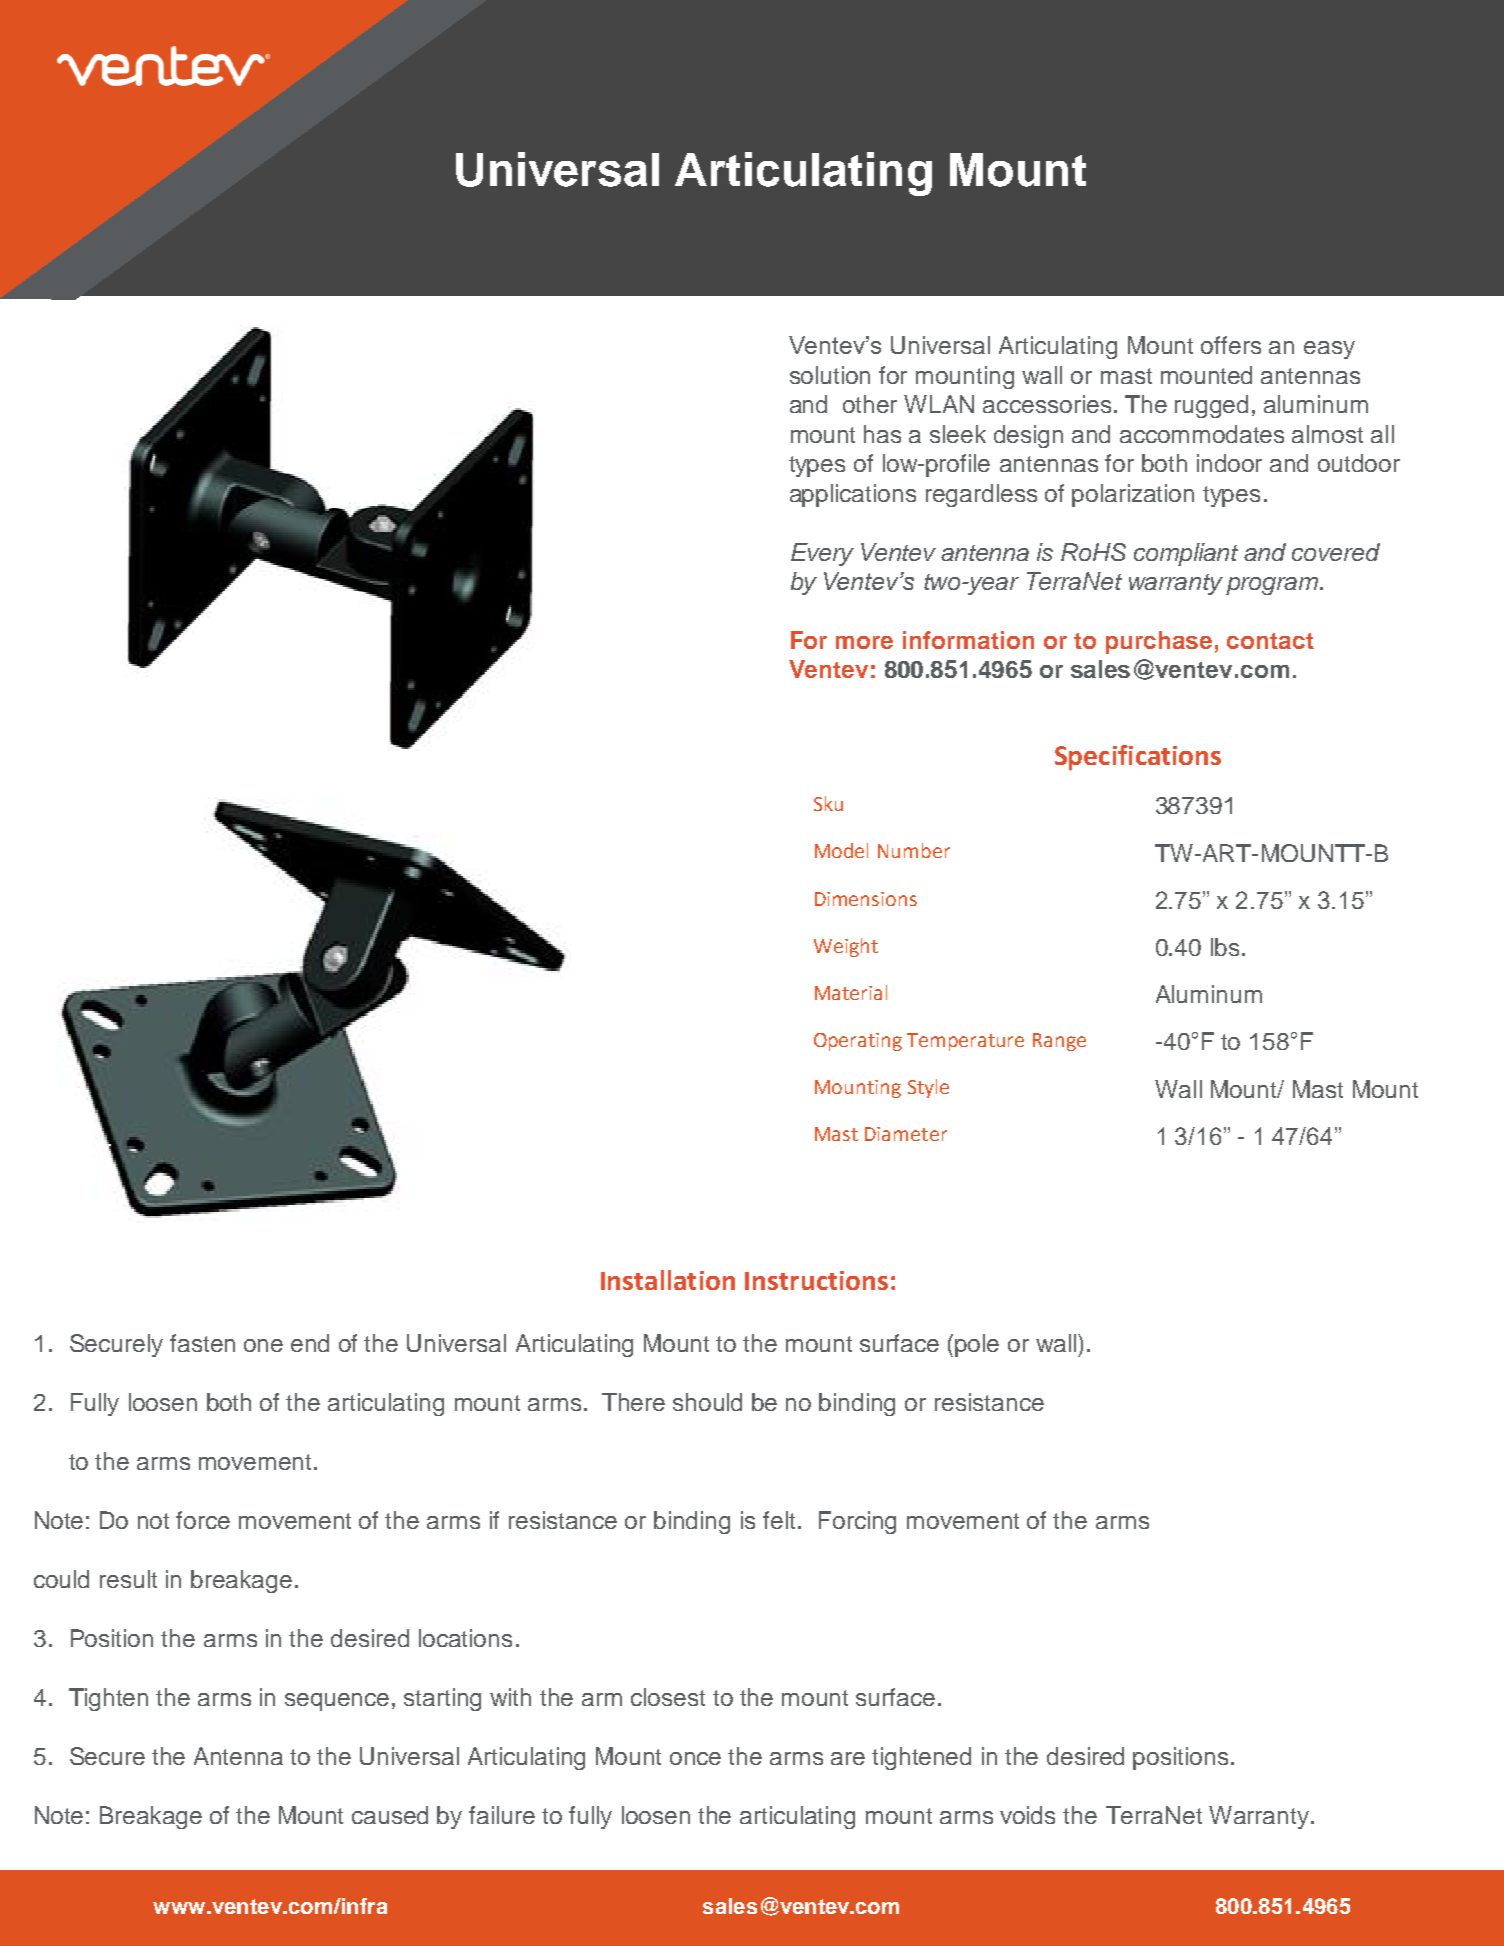 The image size is (1504, 1946). Describe the element at coordinates (695, 1758) in the page. I see `once` at that location.
